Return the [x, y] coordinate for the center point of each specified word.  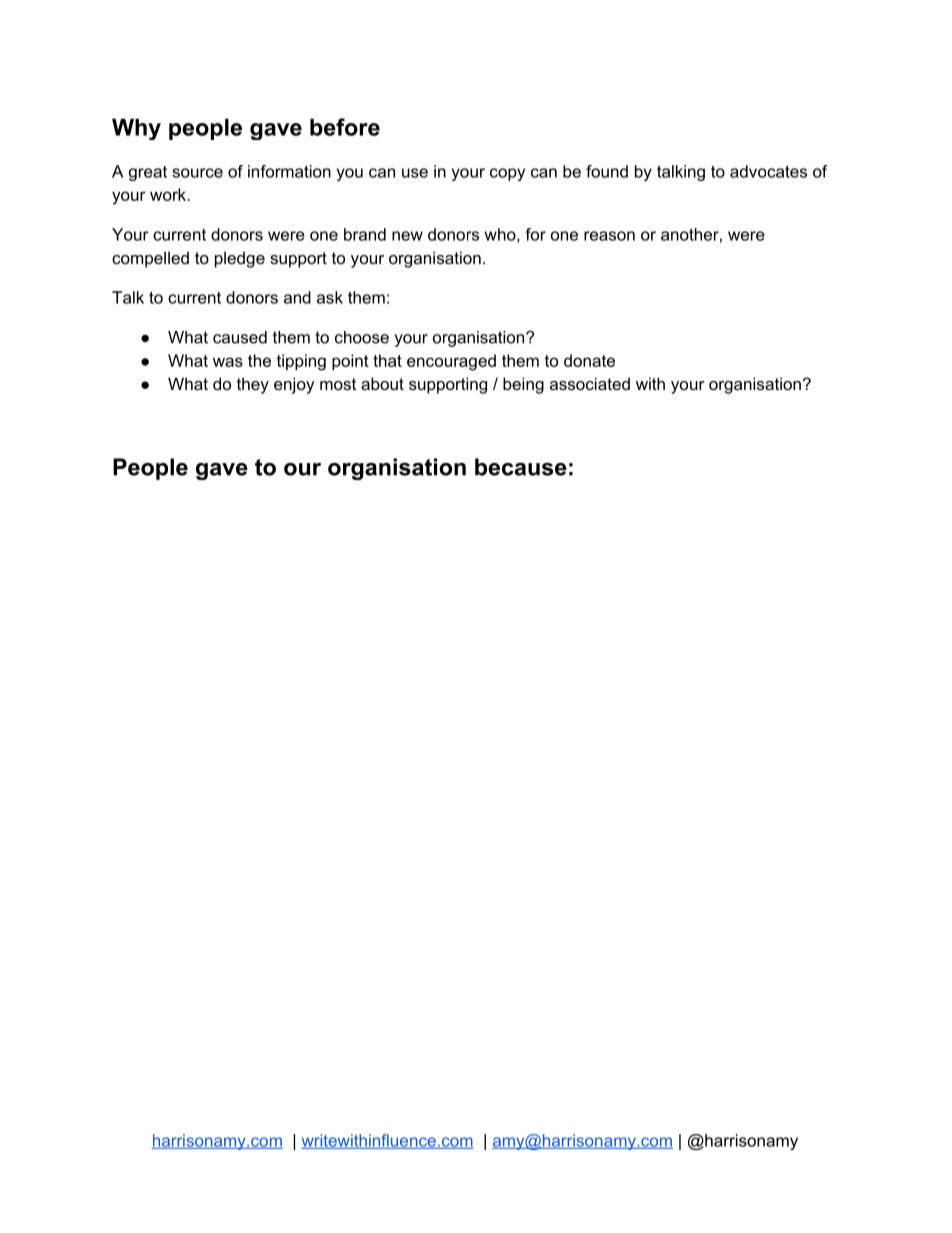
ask [330, 297]
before [345, 127]
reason [609, 236]
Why [136, 129]
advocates [768, 171]
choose [362, 337]
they [253, 385]
